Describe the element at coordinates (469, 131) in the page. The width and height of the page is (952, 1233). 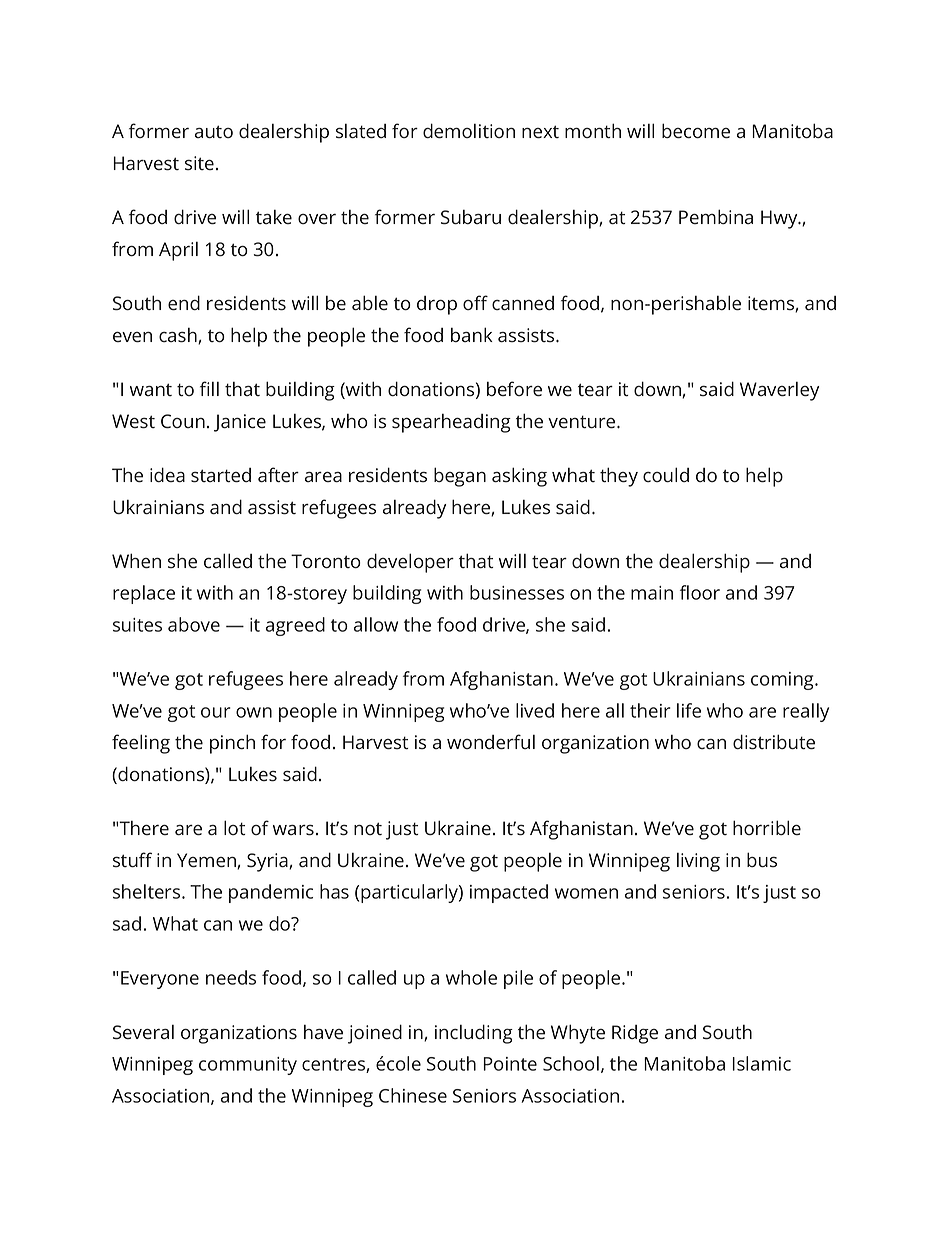
I see `demolition` at that location.
